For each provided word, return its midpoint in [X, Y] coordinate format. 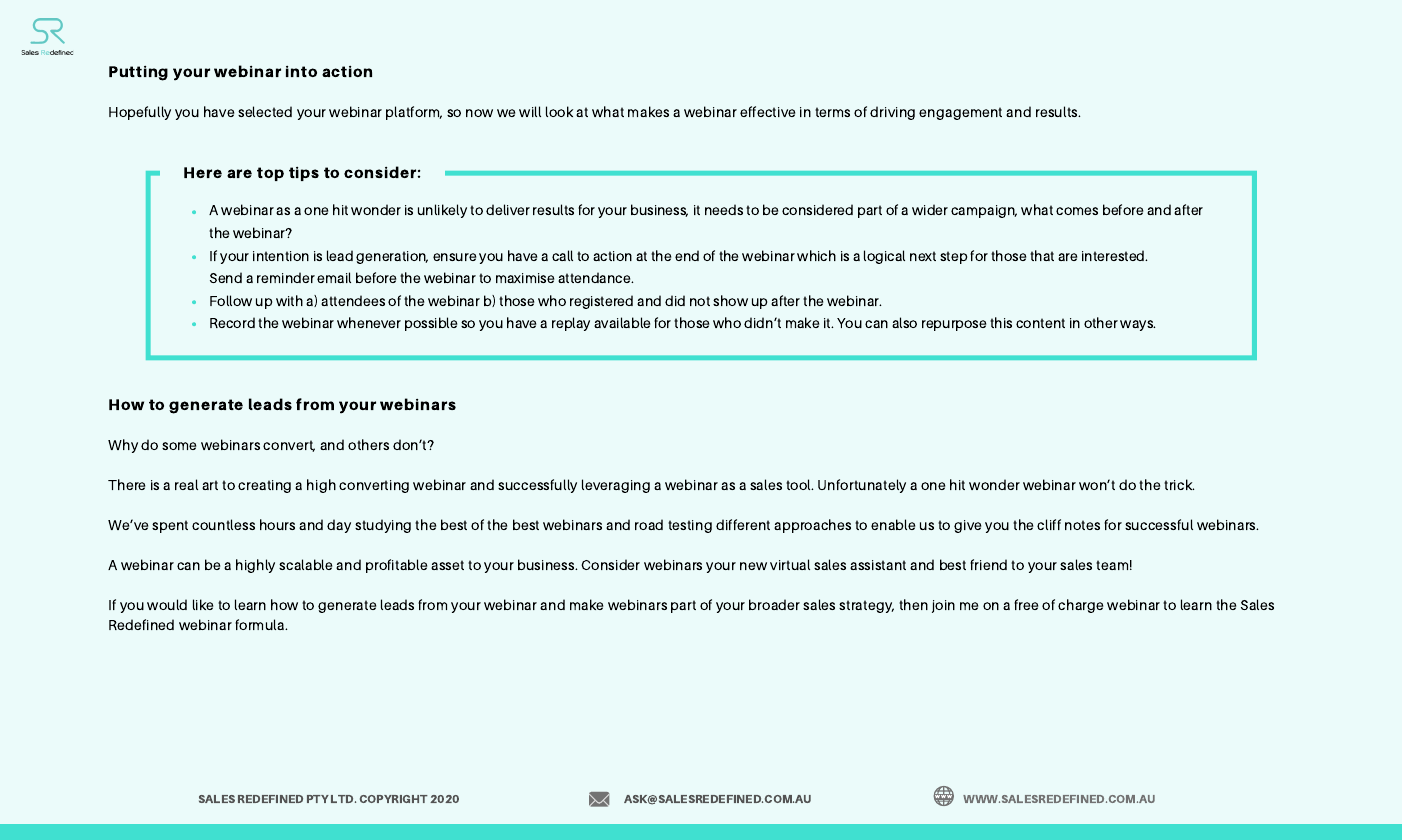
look [559, 111]
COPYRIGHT [394, 799]
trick [1179, 484]
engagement [960, 113]
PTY [318, 799]
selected [265, 111]
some [179, 446]
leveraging [616, 486]
